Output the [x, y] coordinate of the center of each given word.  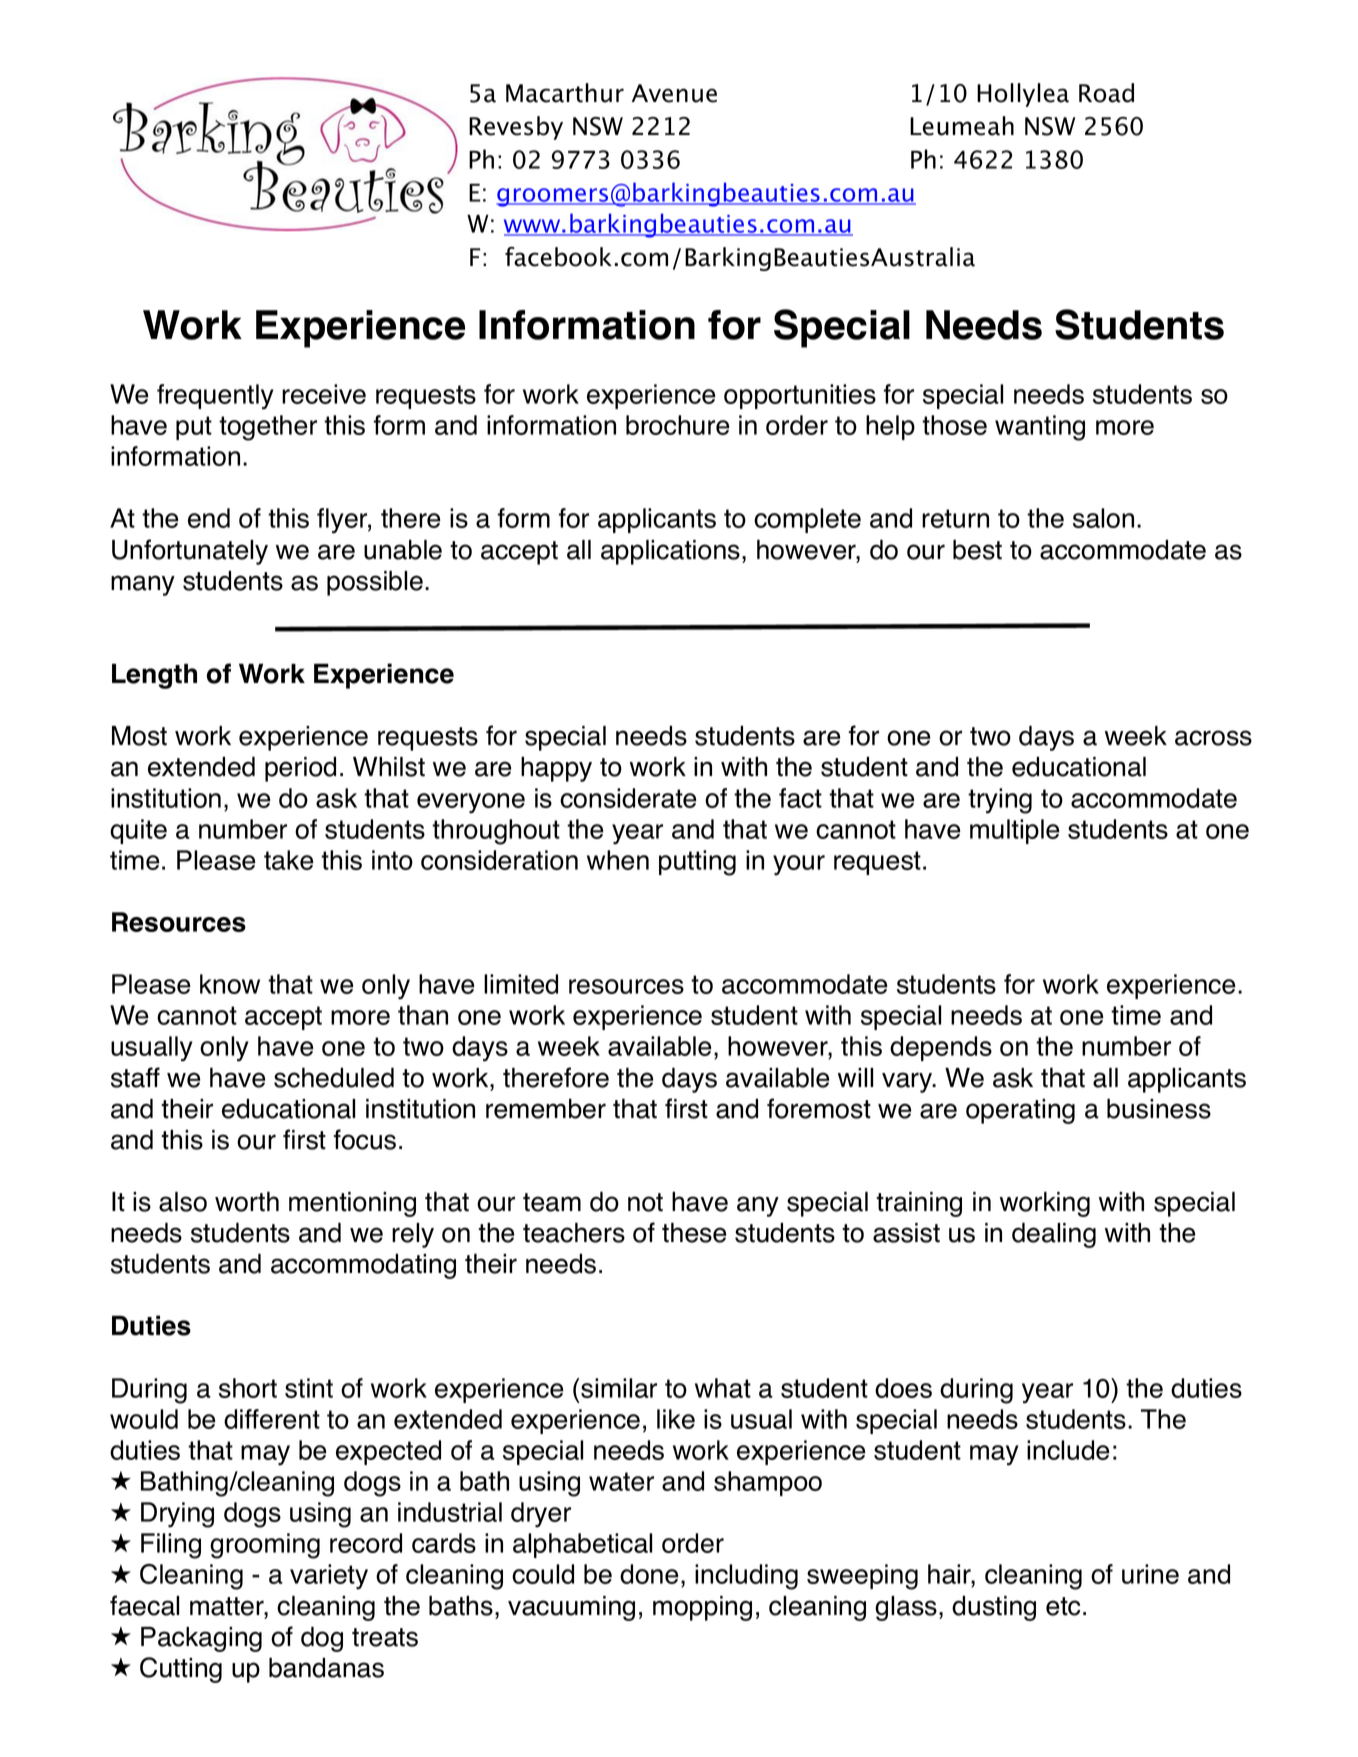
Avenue [674, 93]
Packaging [201, 1639]
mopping [702, 1608]
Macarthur [565, 93]
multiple [1014, 831]
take [288, 860]
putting [697, 863]
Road [1106, 93]
